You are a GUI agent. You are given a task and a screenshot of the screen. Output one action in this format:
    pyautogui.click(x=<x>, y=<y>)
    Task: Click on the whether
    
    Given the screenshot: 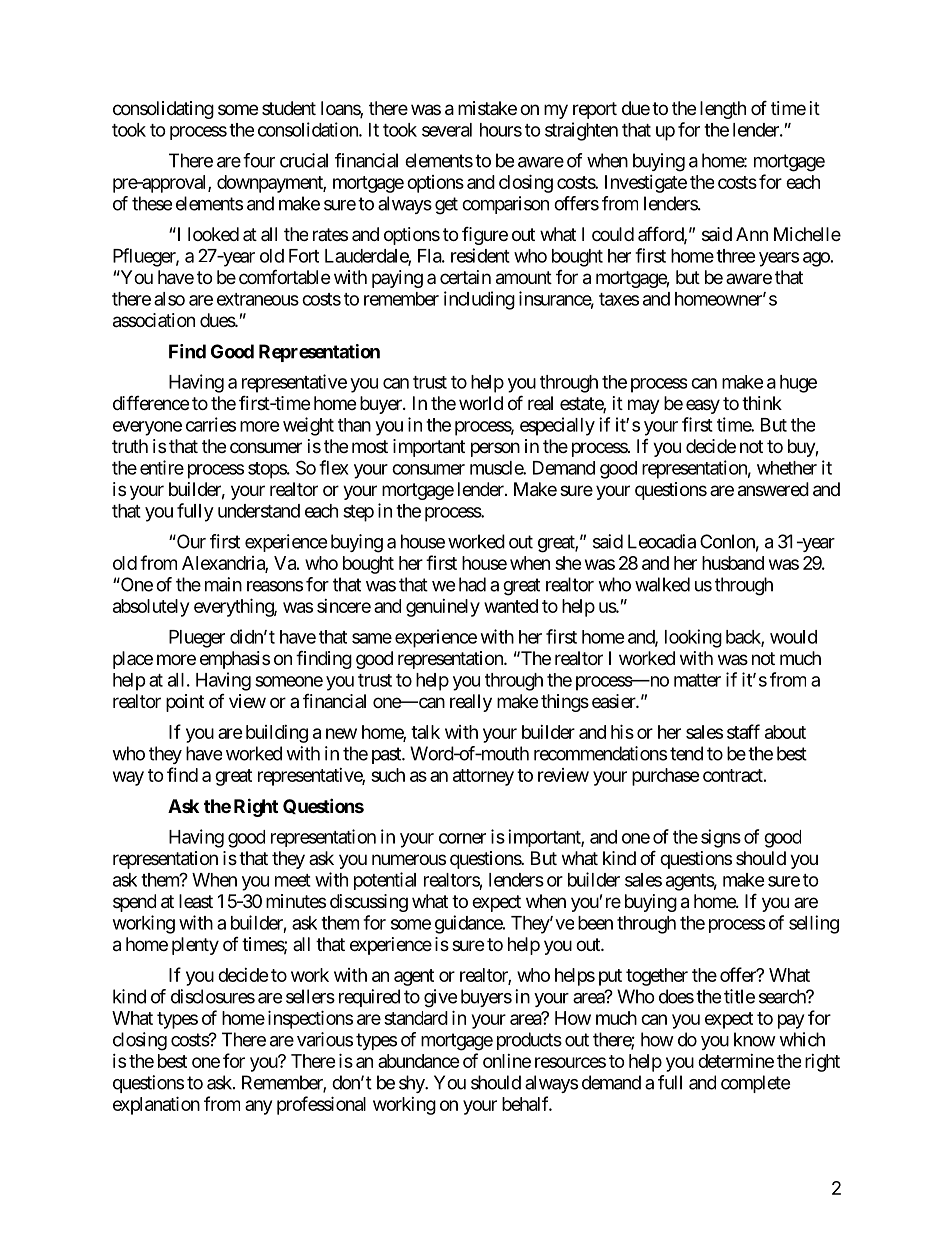 What is the action you would take?
    pyautogui.click(x=787, y=468)
